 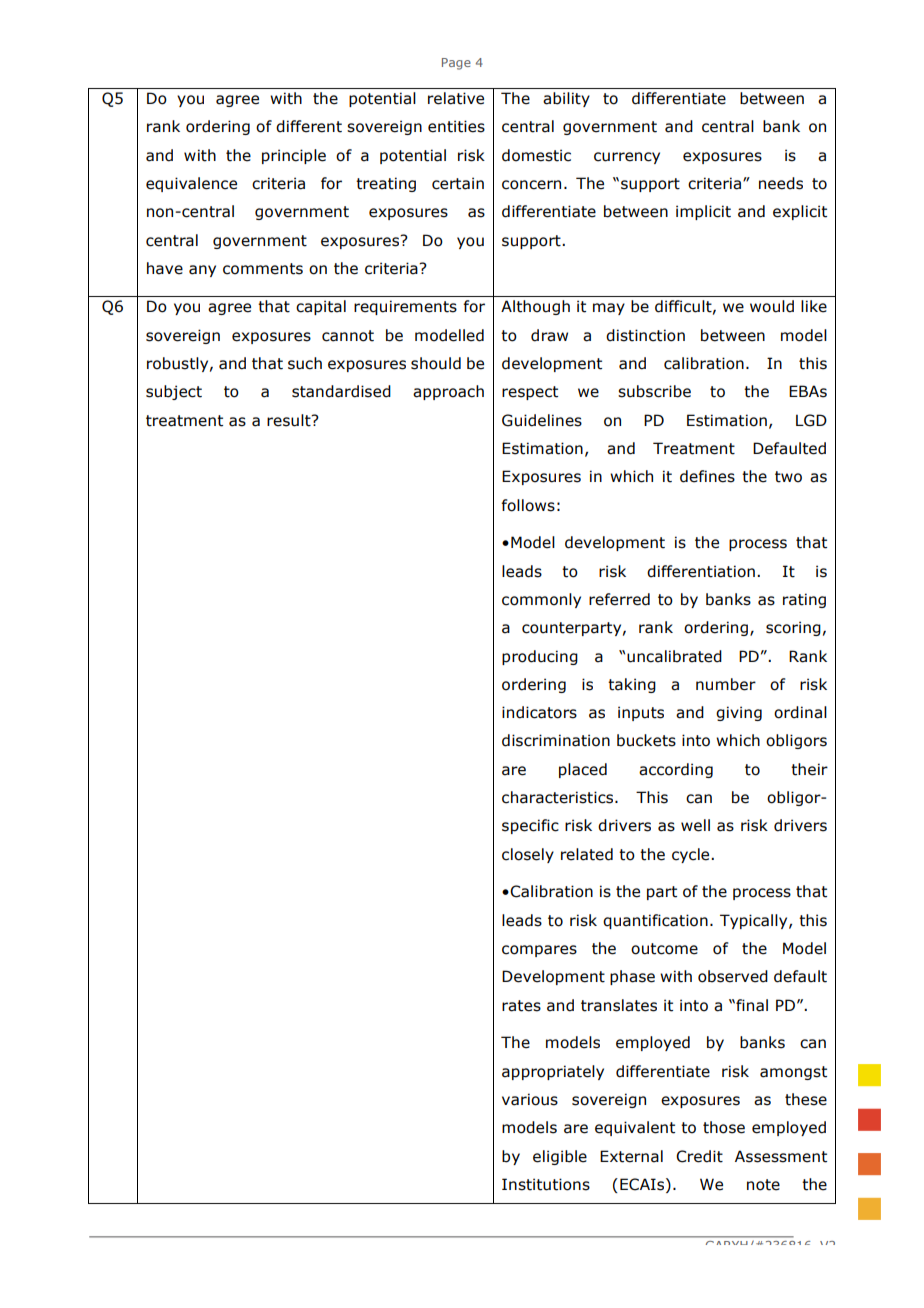 I want to click on relative, so click(x=456, y=98).
